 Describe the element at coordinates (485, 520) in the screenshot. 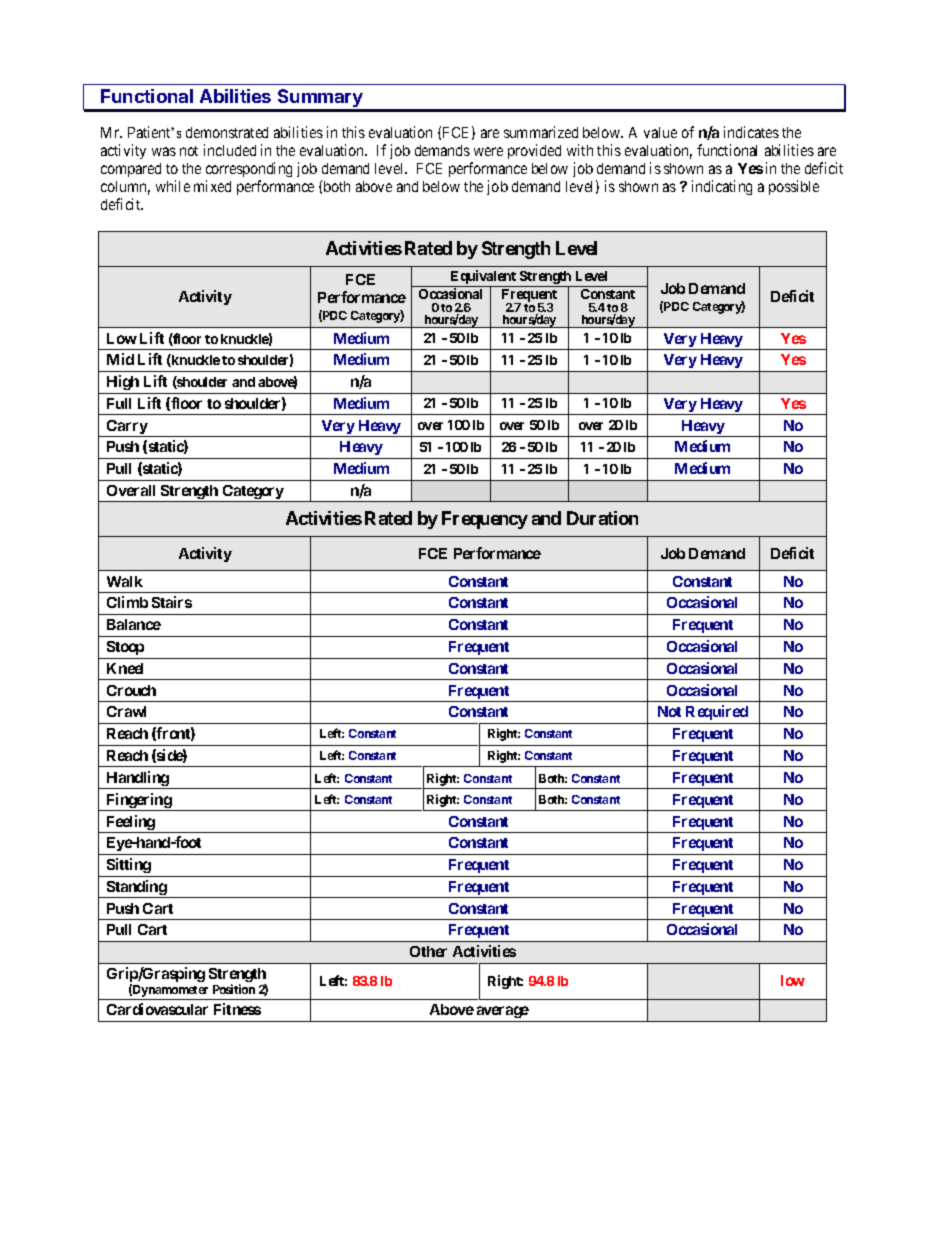

I see `Frequency` at that location.
